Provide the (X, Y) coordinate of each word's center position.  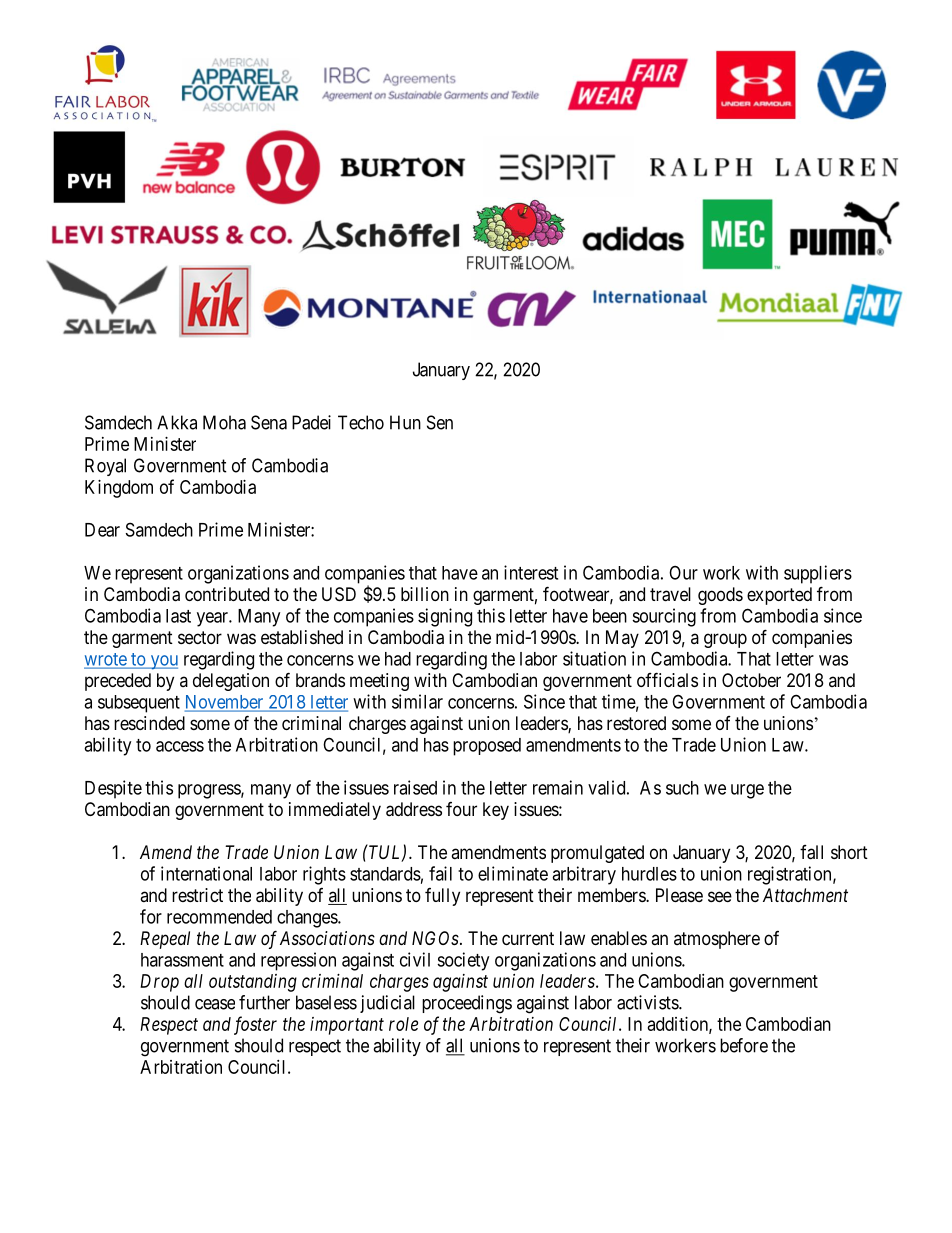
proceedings (467, 1004)
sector (200, 637)
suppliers (818, 574)
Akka (177, 422)
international (206, 873)
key (496, 811)
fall (811, 852)
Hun (405, 422)
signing (445, 617)
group (725, 640)
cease (215, 1004)
